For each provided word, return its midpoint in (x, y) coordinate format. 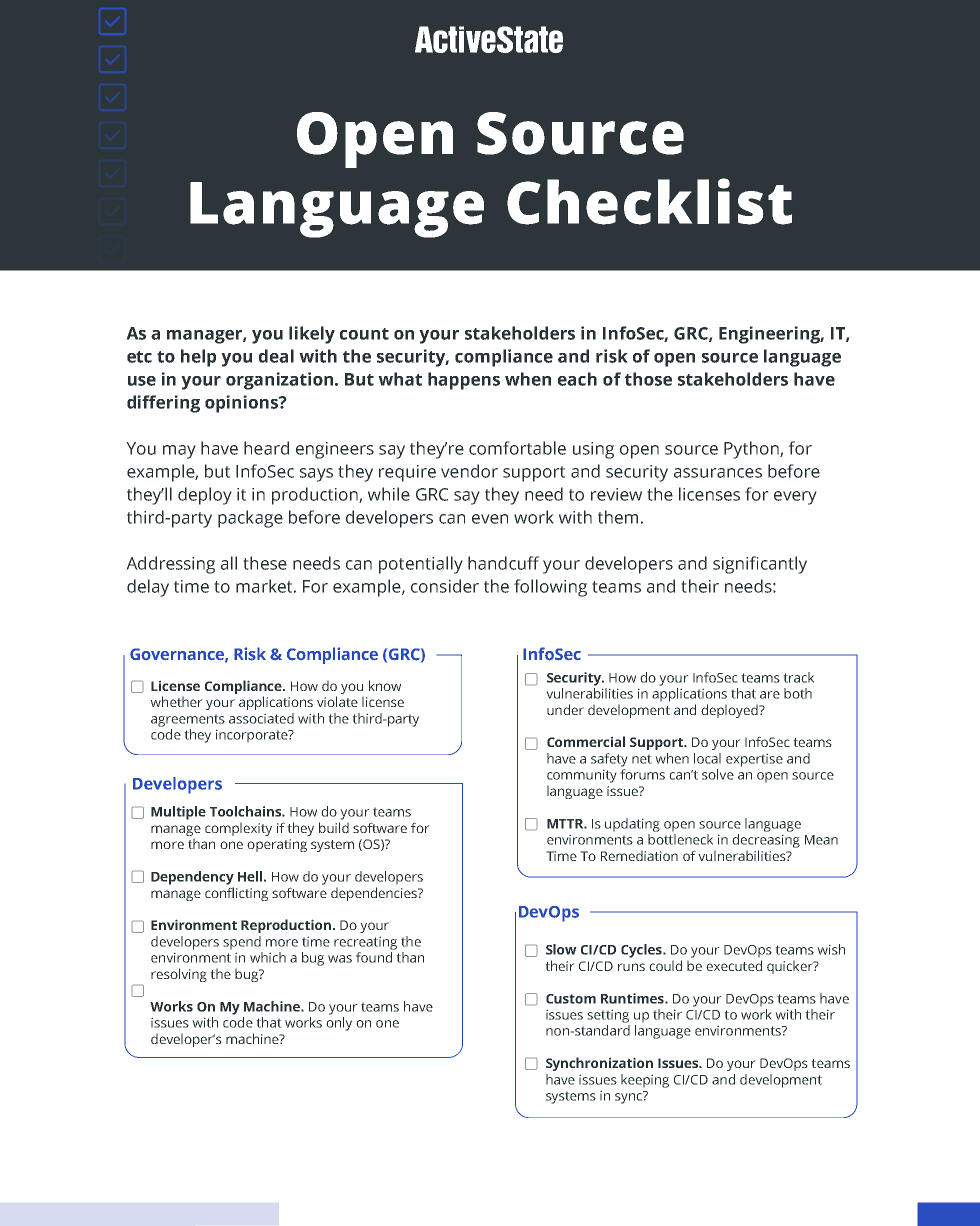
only (339, 1024)
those (648, 379)
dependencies (375, 894)
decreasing (766, 841)
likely (312, 335)
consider (445, 586)
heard (266, 448)
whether (176, 701)
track (798, 677)
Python (752, 450)
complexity (238, 829)
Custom (571, 999)
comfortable (517, 448)
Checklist (649, 201)
